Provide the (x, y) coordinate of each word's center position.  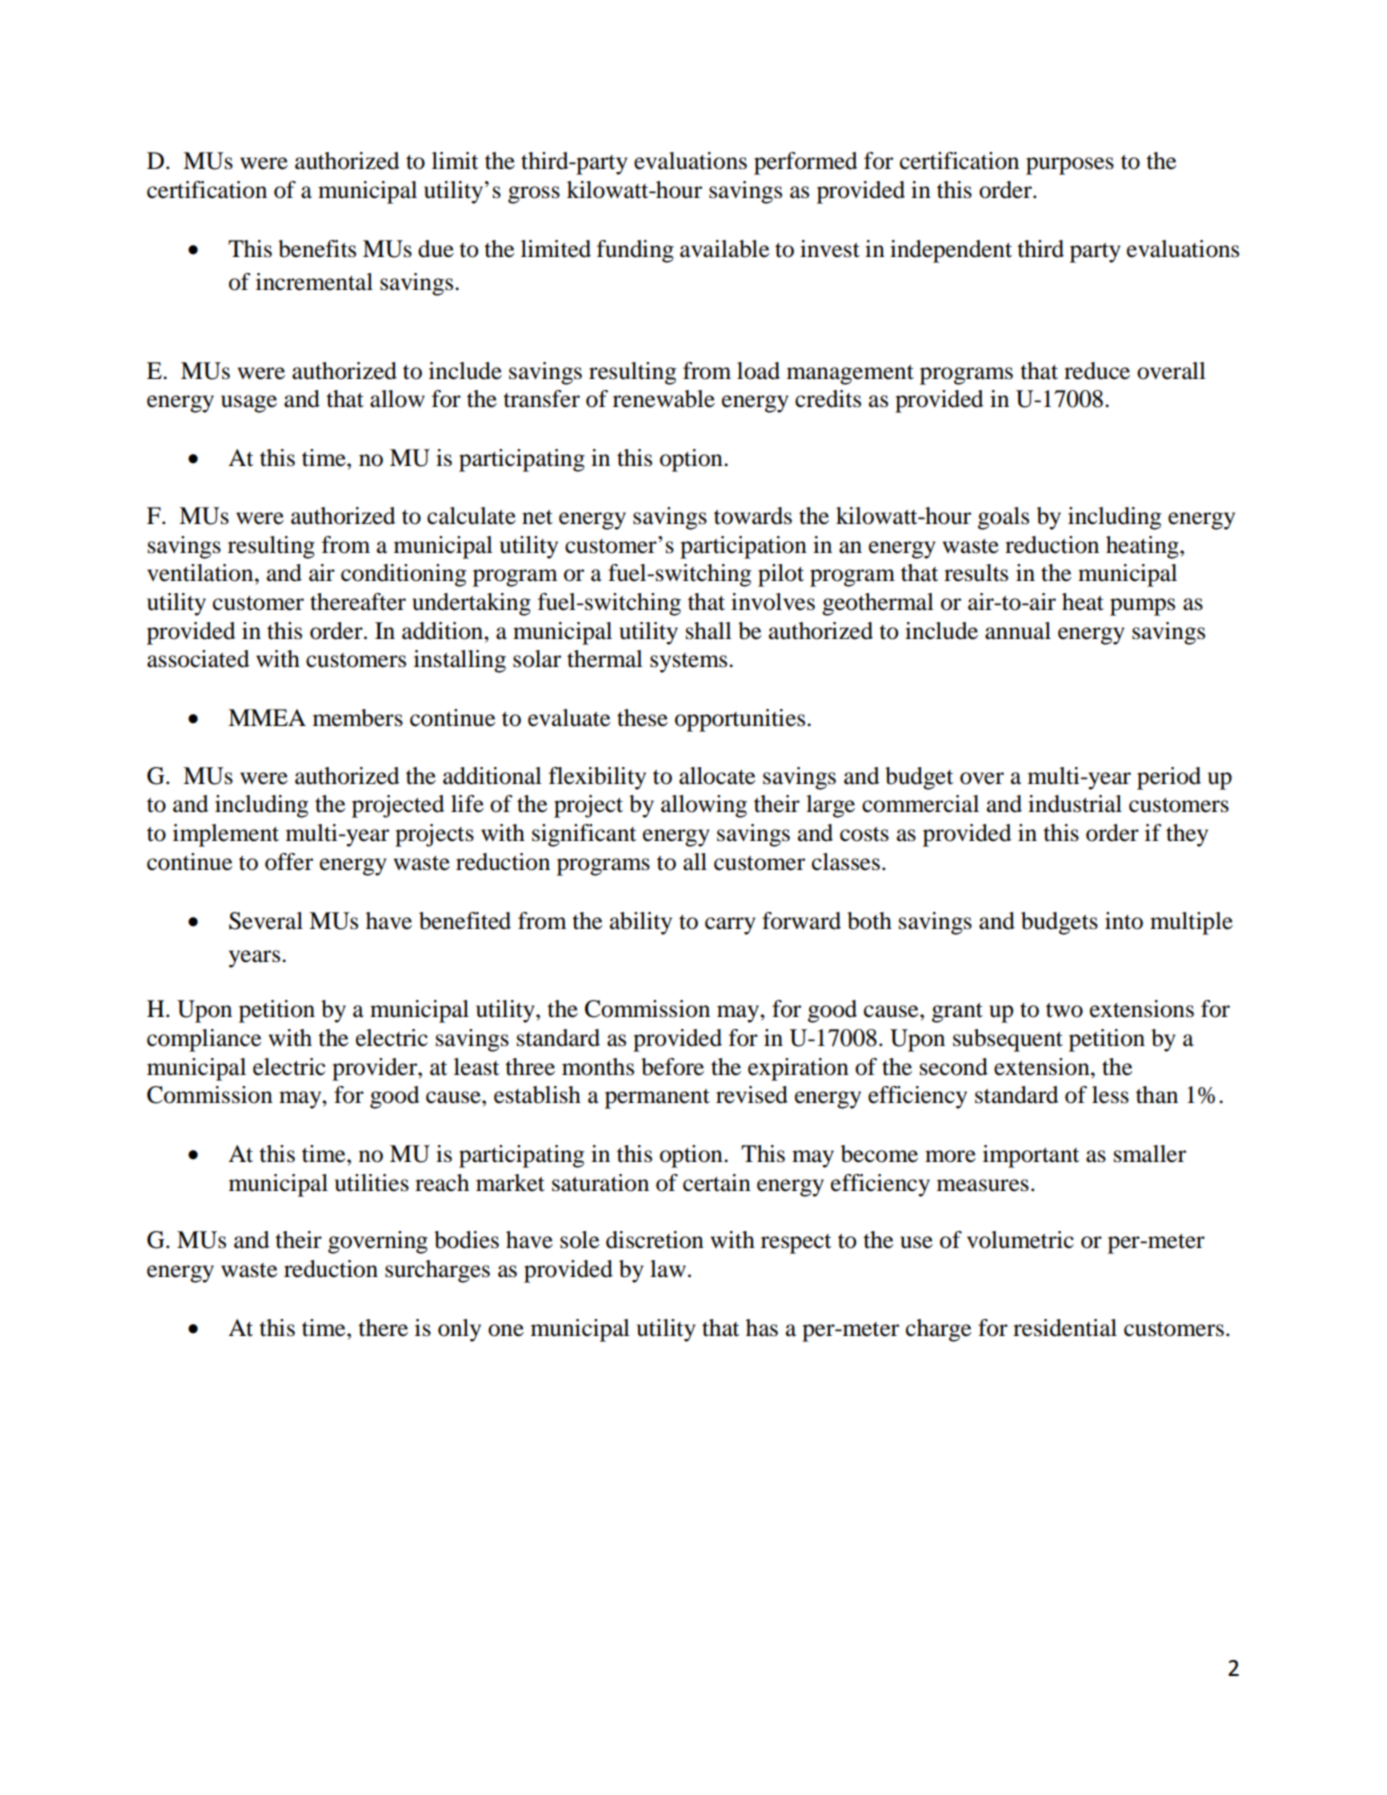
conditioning (403, 575)
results (976, 573)
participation (743, 547)
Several (266, 921)
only (459, 1330)
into (1124, 921)
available (725, 249)
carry (730, 926)
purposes (1070, 166)
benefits (317, 249)
